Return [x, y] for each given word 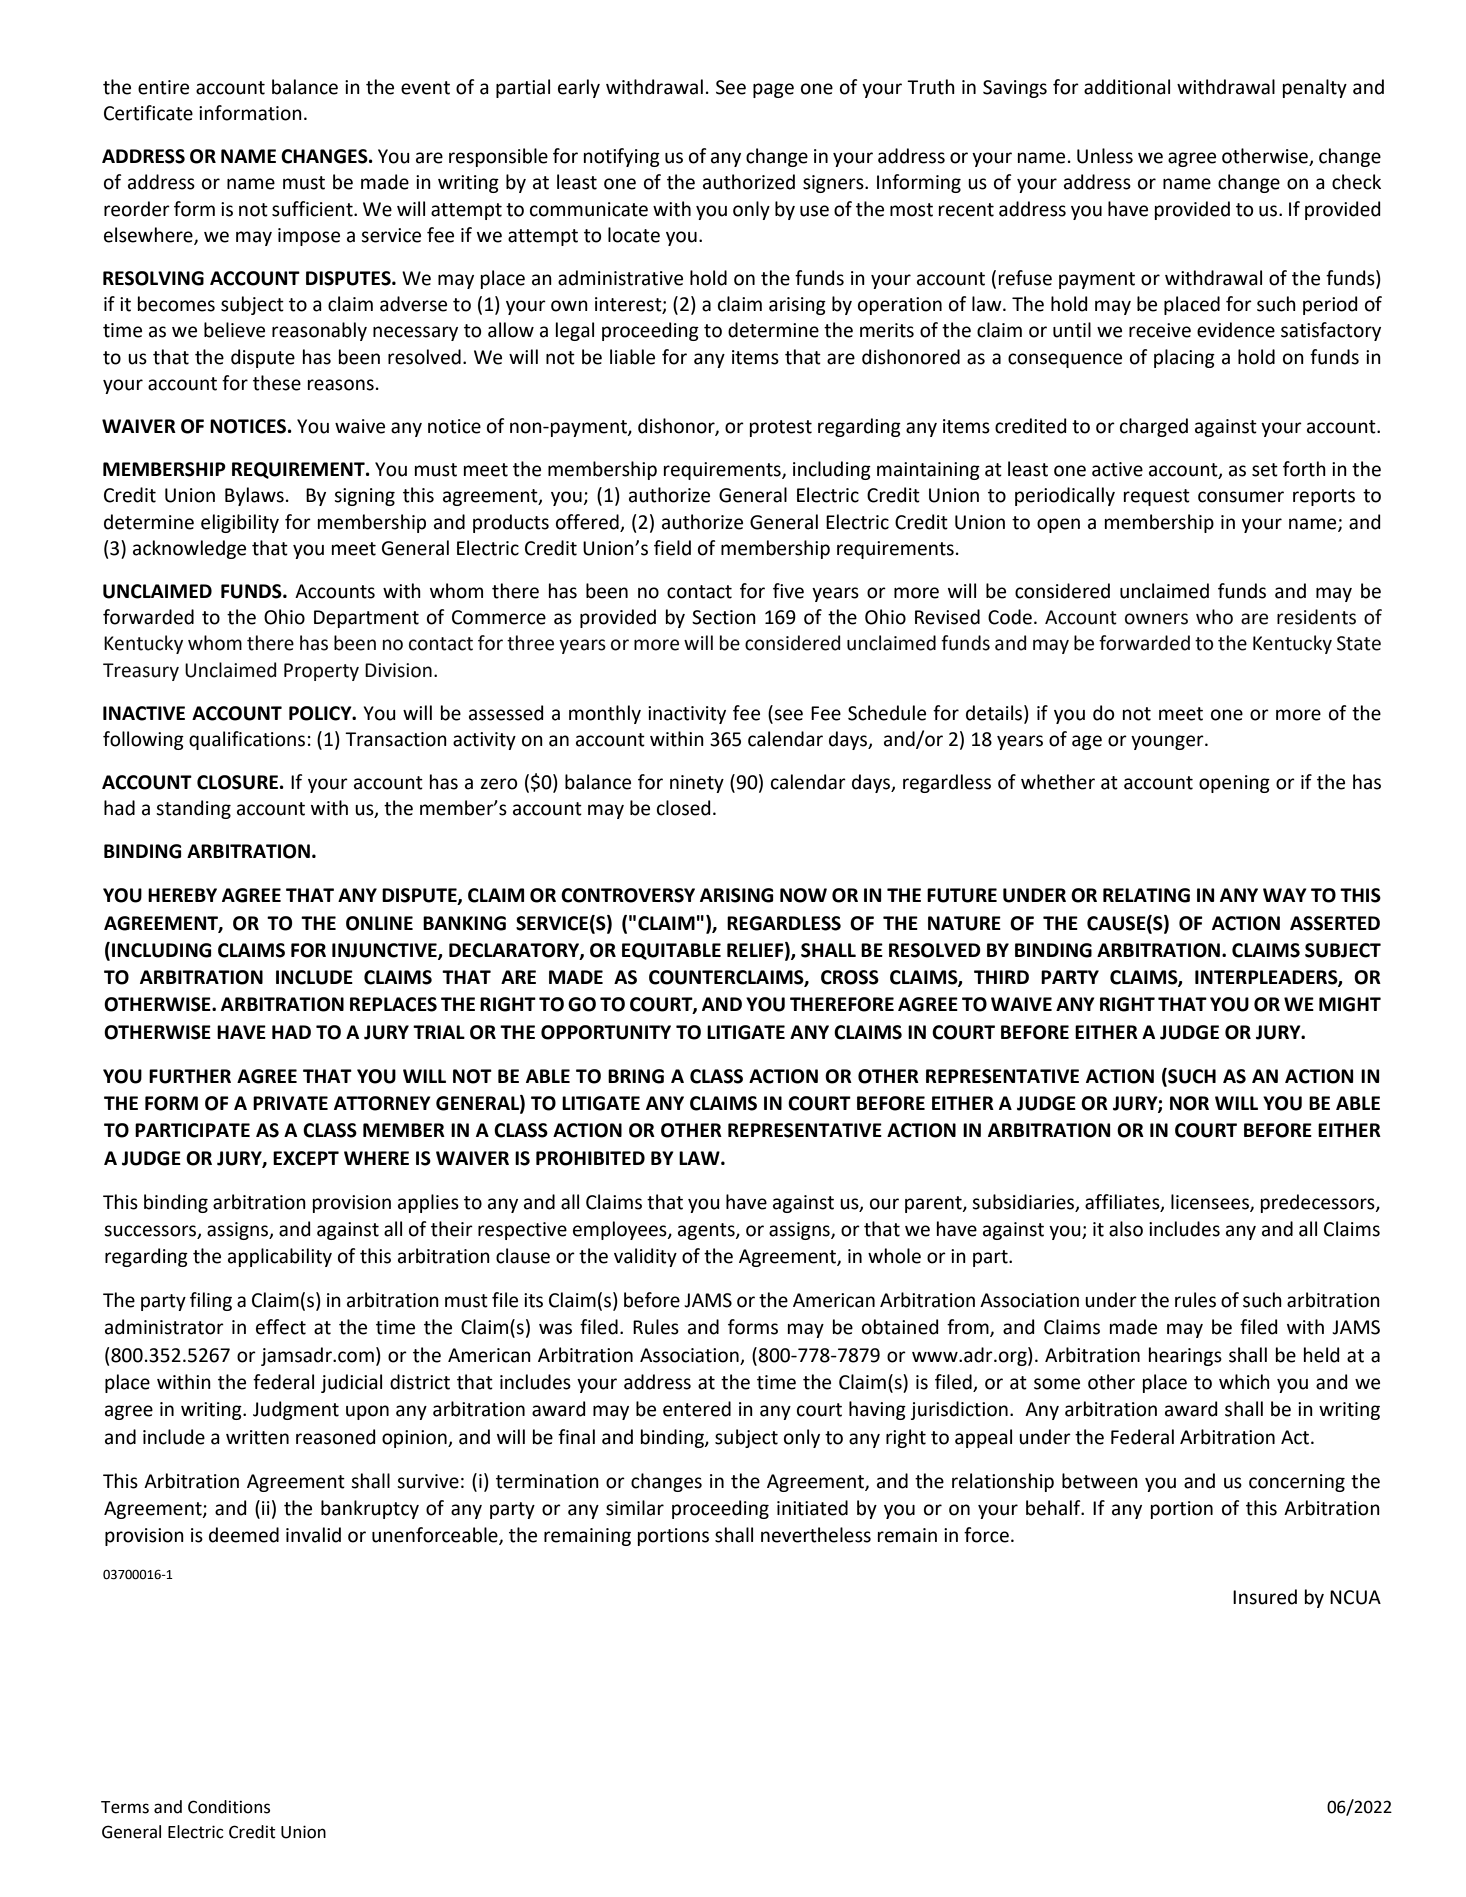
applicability [280, 1257]
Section [724, 617]
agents [707, 1231]
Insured [1265, 1597]
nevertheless [816, 1535]
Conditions [229, 1807]
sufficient [313, 209]
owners [1156, 619]
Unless [1105, 156]
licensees [1211, 1202]
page [773, 90]
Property [321, 672]
